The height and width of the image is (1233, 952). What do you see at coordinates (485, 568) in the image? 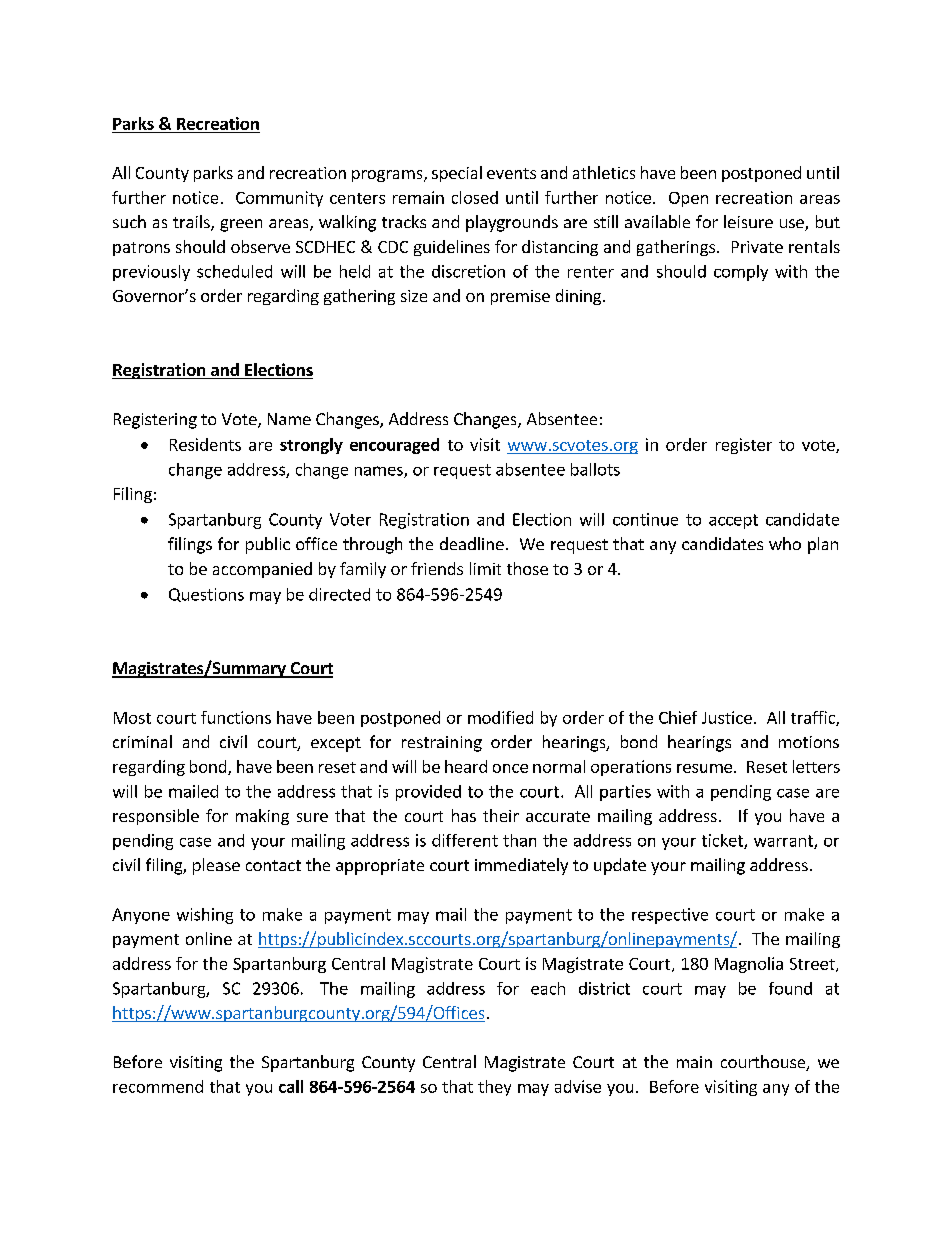
I see `limit` at bounding box center [485, 568].
